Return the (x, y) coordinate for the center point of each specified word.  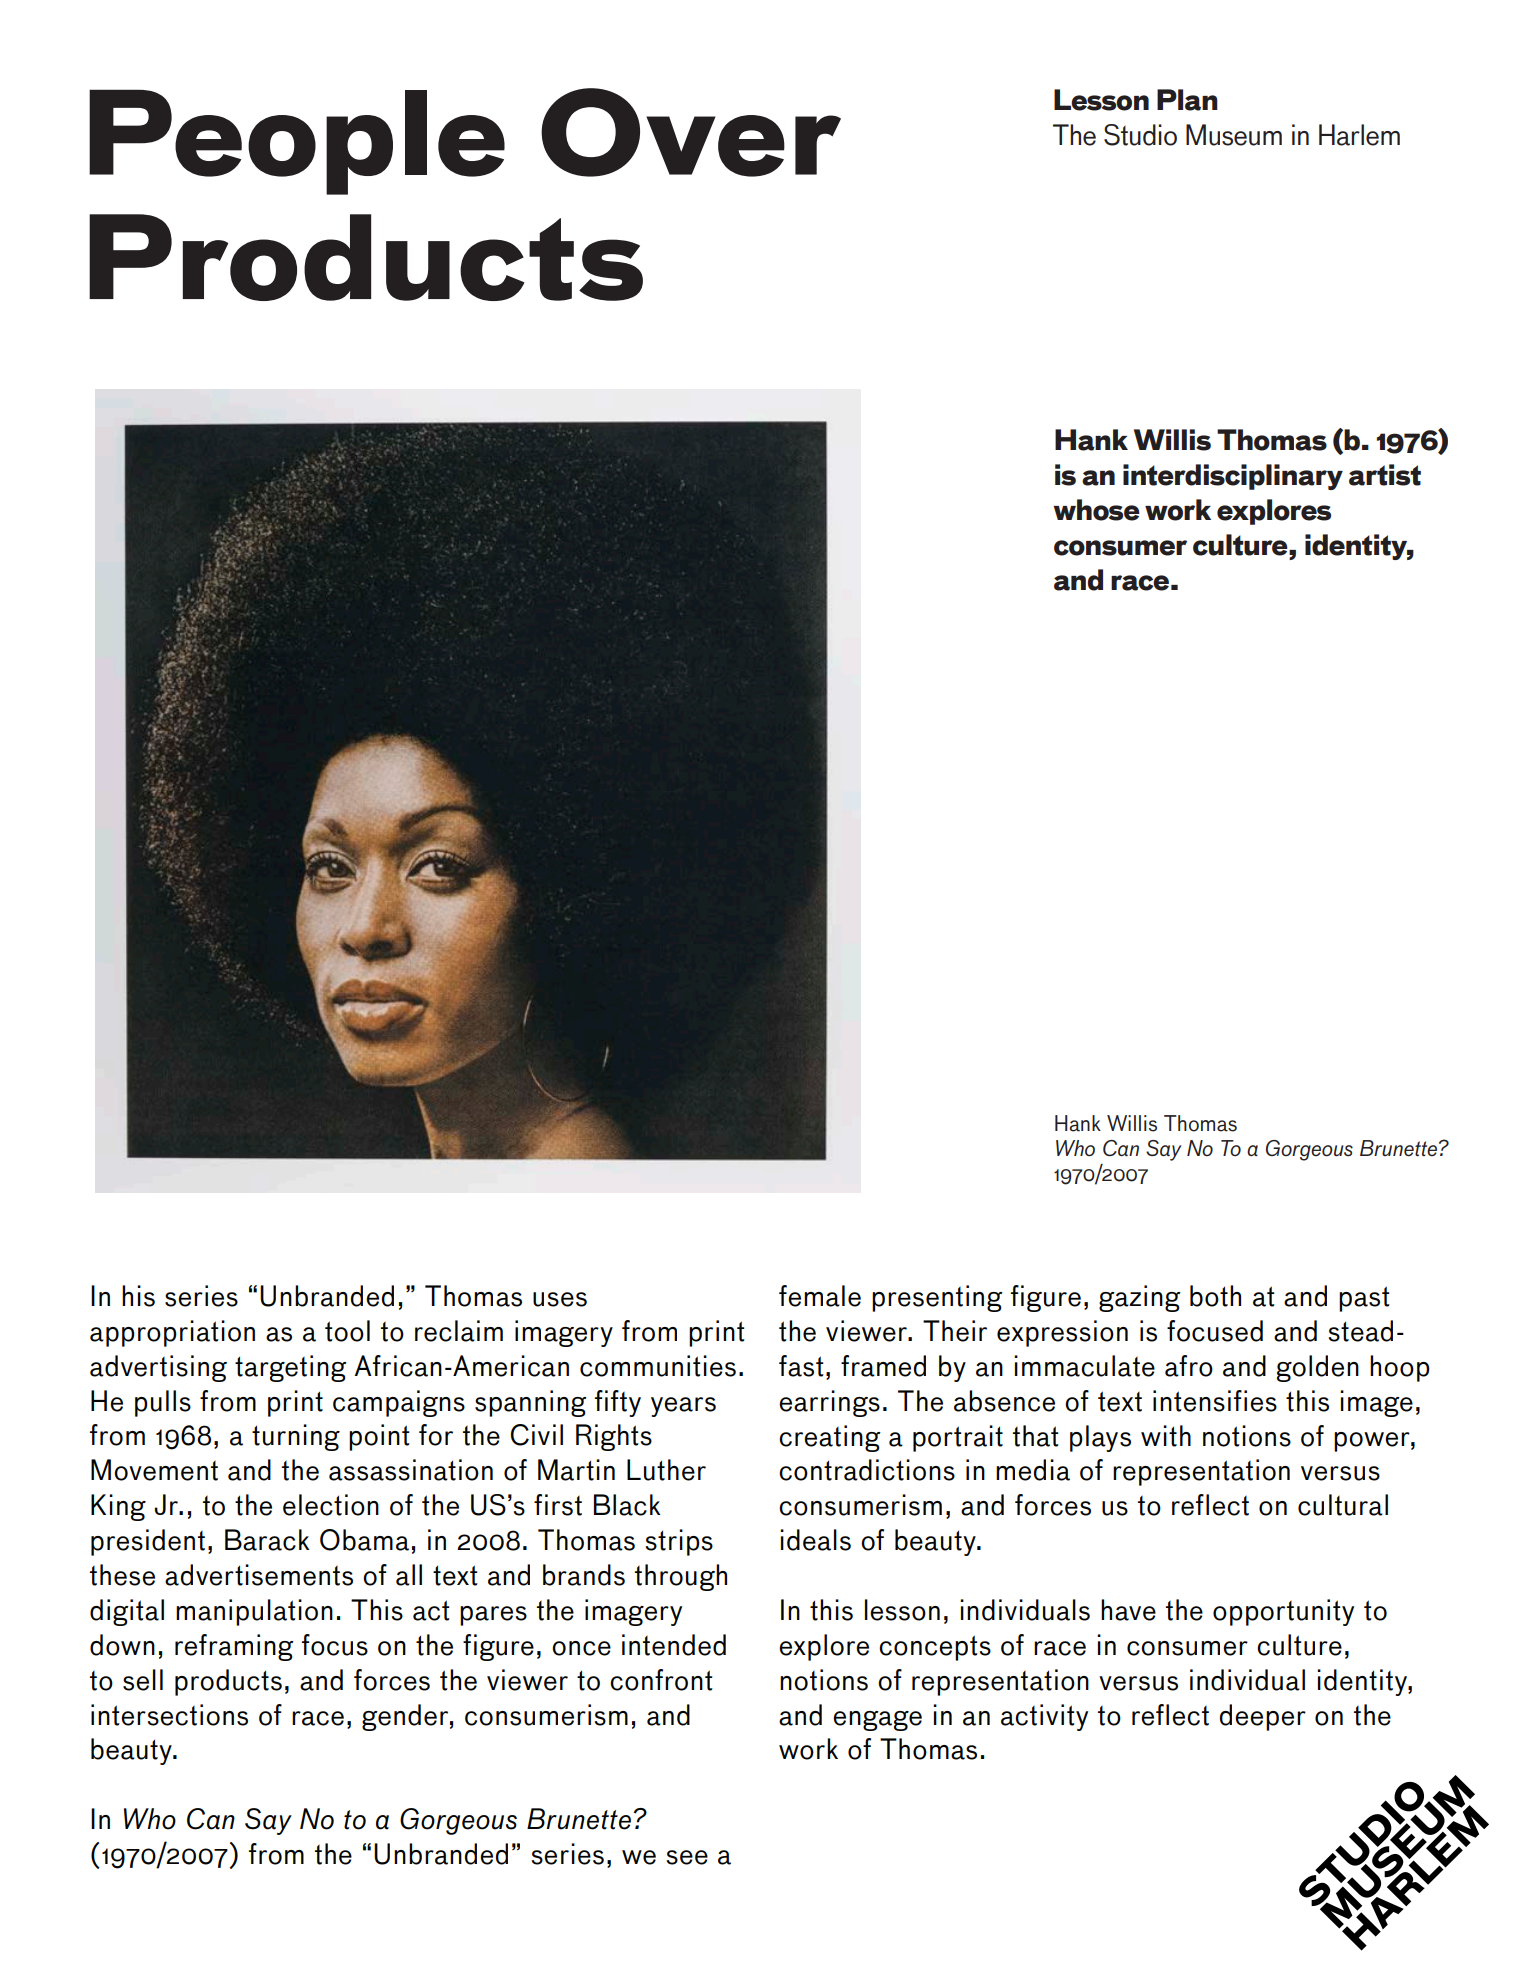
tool (347, 1331)
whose (1096, 510)
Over (691, 132)
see (687, 1857)
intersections (169, 1715)
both (1215, 1296)
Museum (1234, 135)
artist (1385, 475)
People (297, 142)
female (820, 1296)
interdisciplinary (1233, 477)
